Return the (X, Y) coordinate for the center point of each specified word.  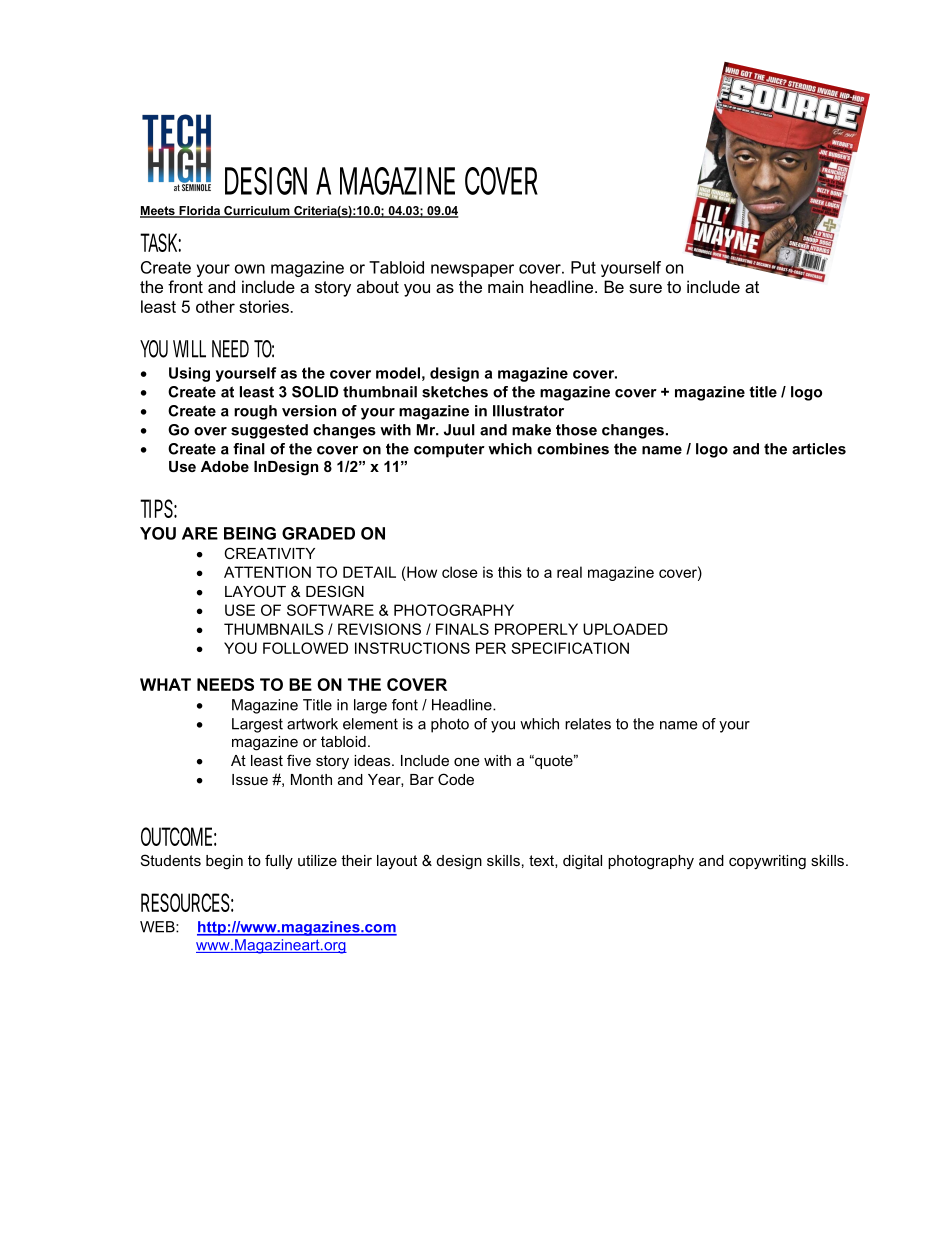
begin (224, 862)
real (569, 572)
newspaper (472, 270)
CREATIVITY (269, 553)
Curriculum (257, 212)
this (510, 572)
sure (645, 288)
